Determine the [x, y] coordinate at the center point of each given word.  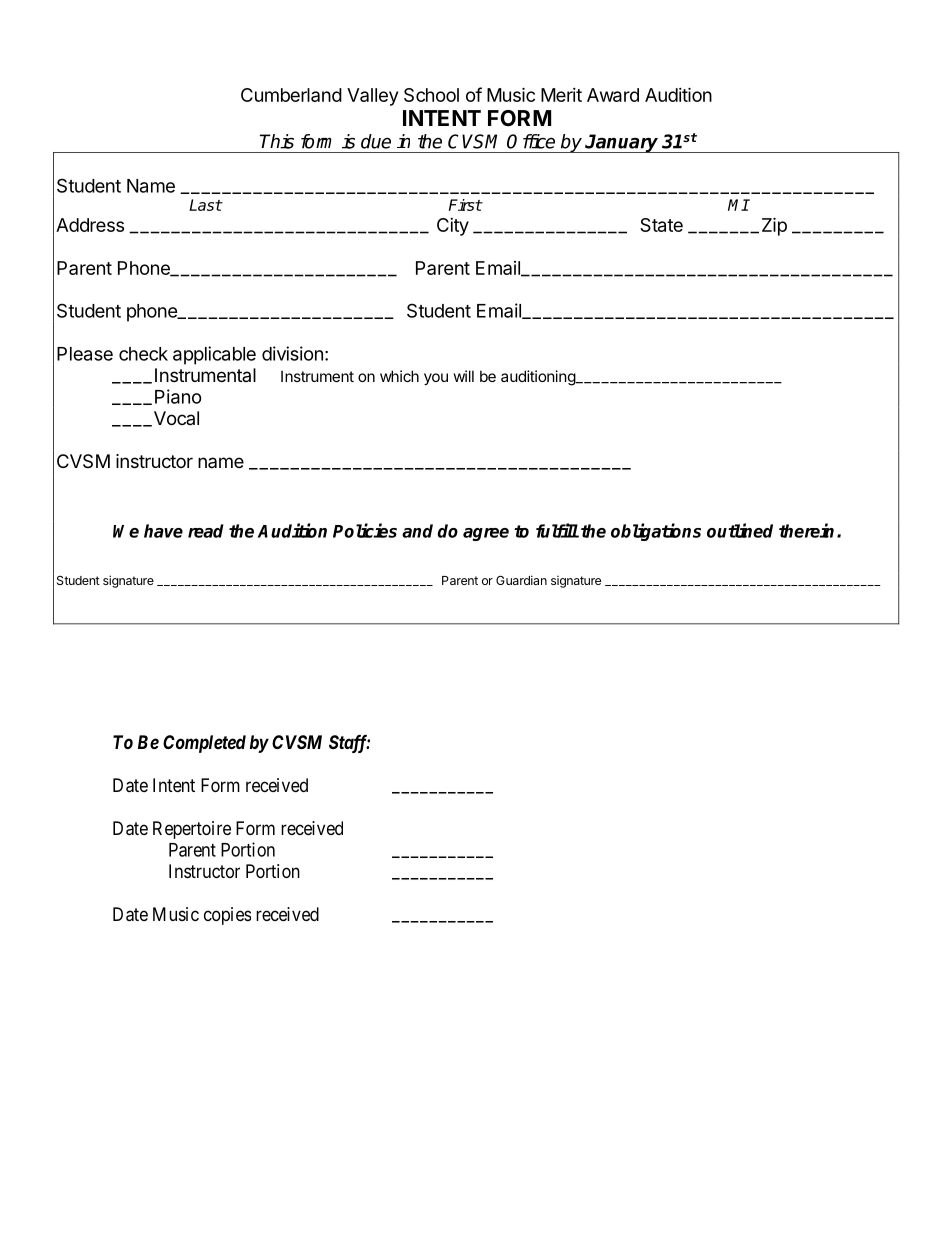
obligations [656, 532]
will [464, 376]
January [622, 143]
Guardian [521, 580]
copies [227, 916]
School [431, 95]
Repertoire [192, 830]
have [163, 531]
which [399, 376]
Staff [349, 744]
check [143, 354]
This [277, 141]
